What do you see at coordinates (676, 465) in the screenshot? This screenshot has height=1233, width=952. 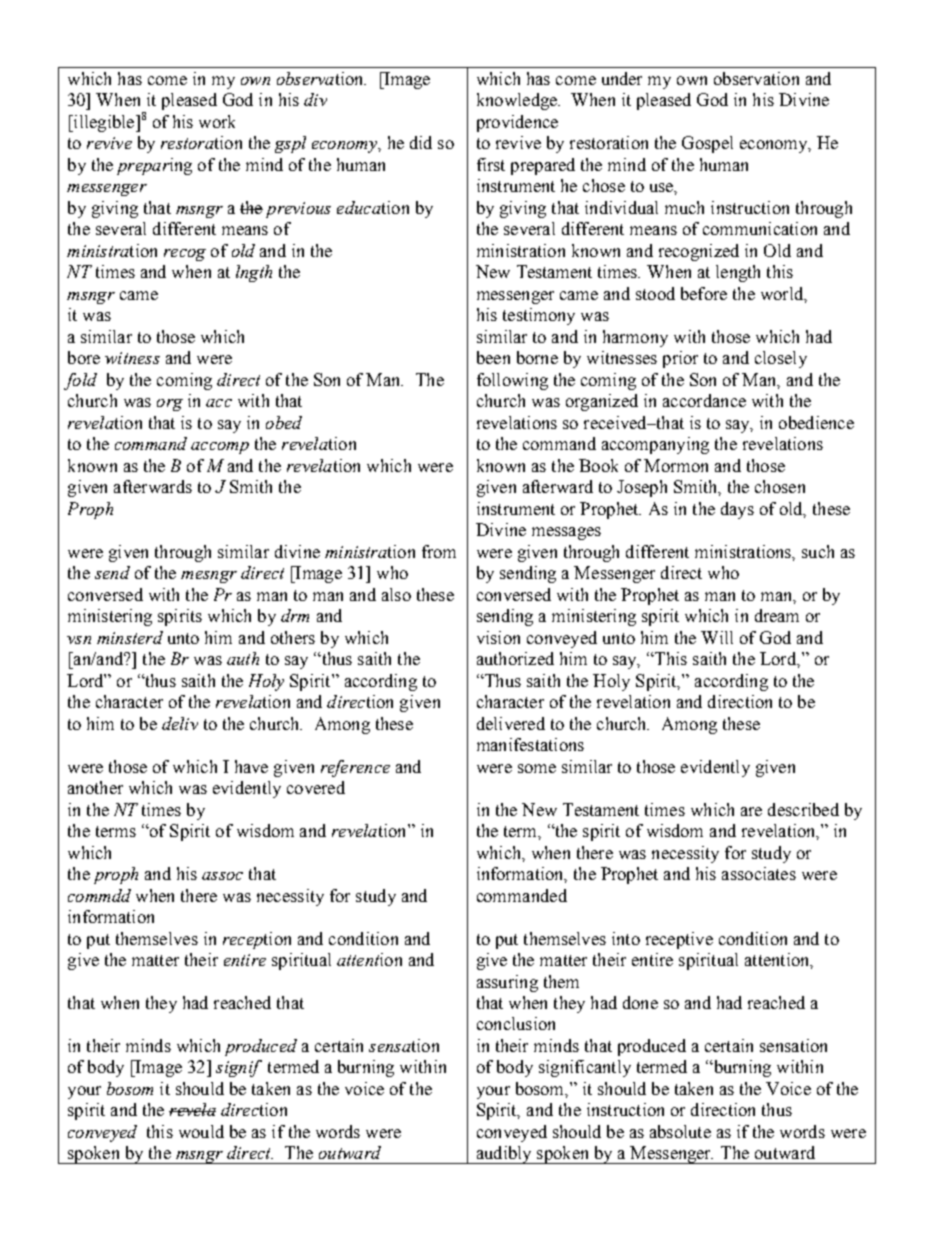 I see `Mormon` at bounding box center [676, 465].
